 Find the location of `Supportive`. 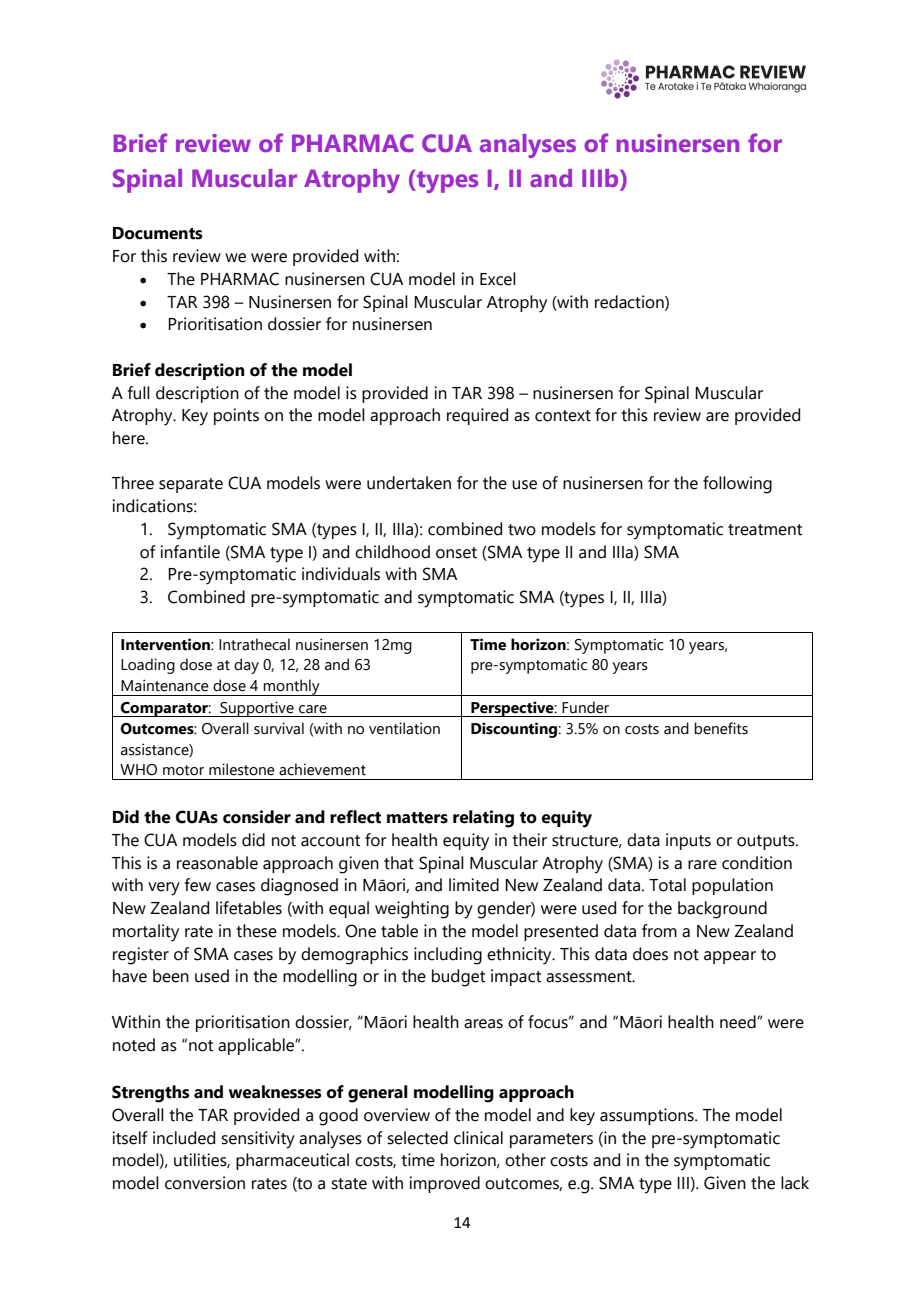

Supportive is located at coordinates (257, 709).
